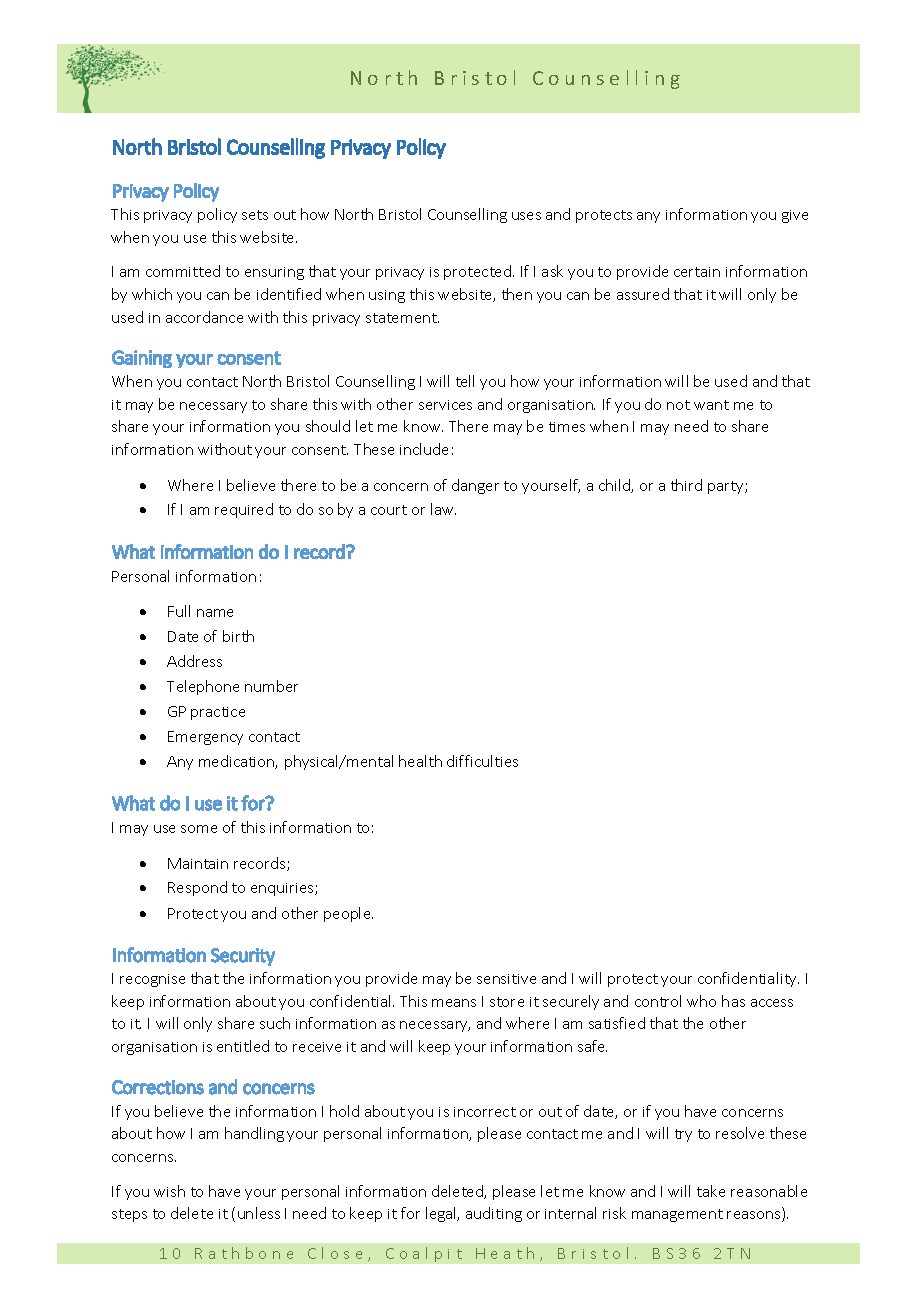 This document has height=1307, width=924. Describe the element at coordinates (494, 1214) in the document. I see `auditing` at that location.
